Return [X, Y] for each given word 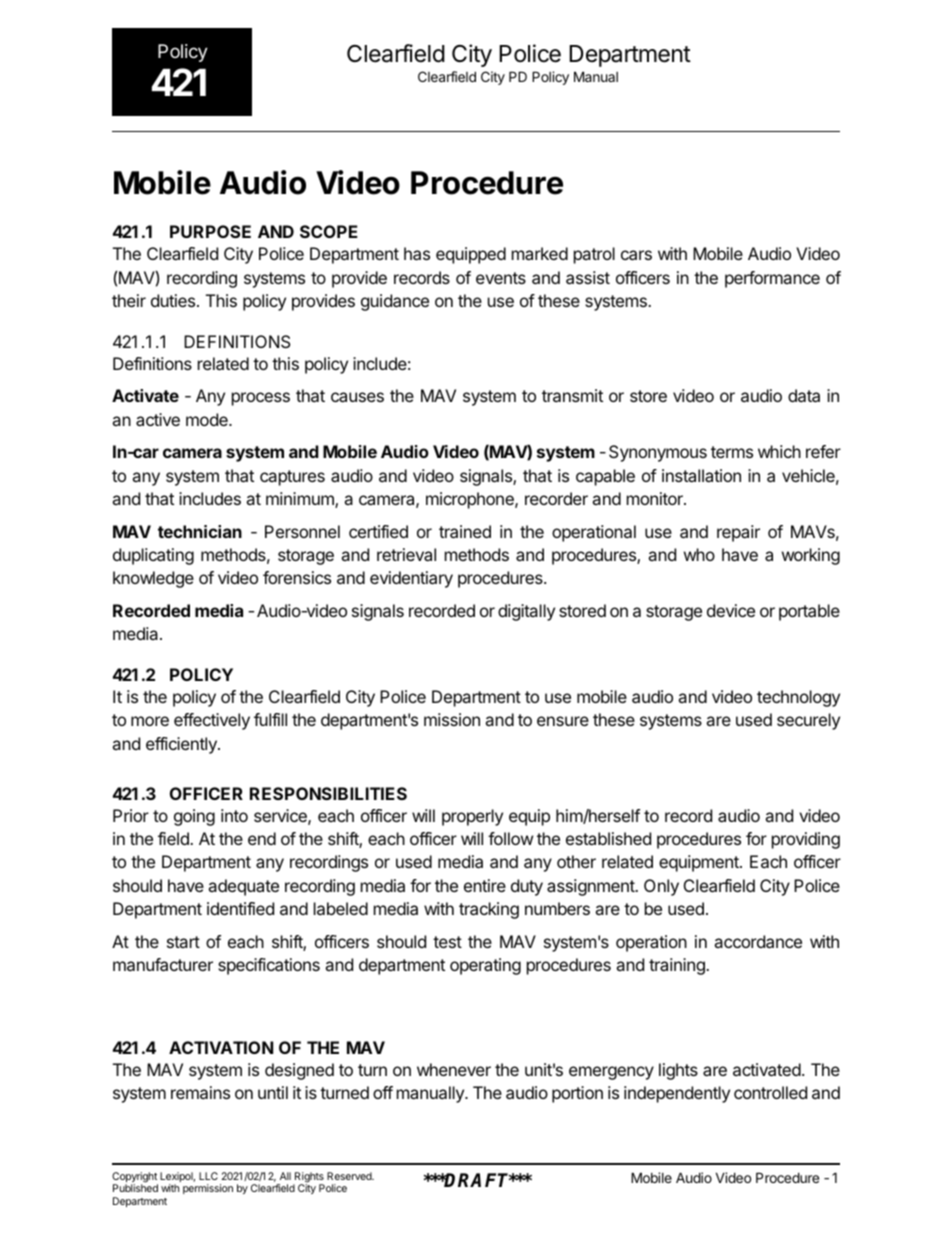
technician [200, 531]
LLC [208, 1176]
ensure [563, 721]
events [501, 278]
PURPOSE [210, 231]
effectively [212, 721]
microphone [471, 500]
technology [798, 698]
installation [701, 475]
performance [772, 279]
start [183, 942]
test [447, 942]
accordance [758, 941]
